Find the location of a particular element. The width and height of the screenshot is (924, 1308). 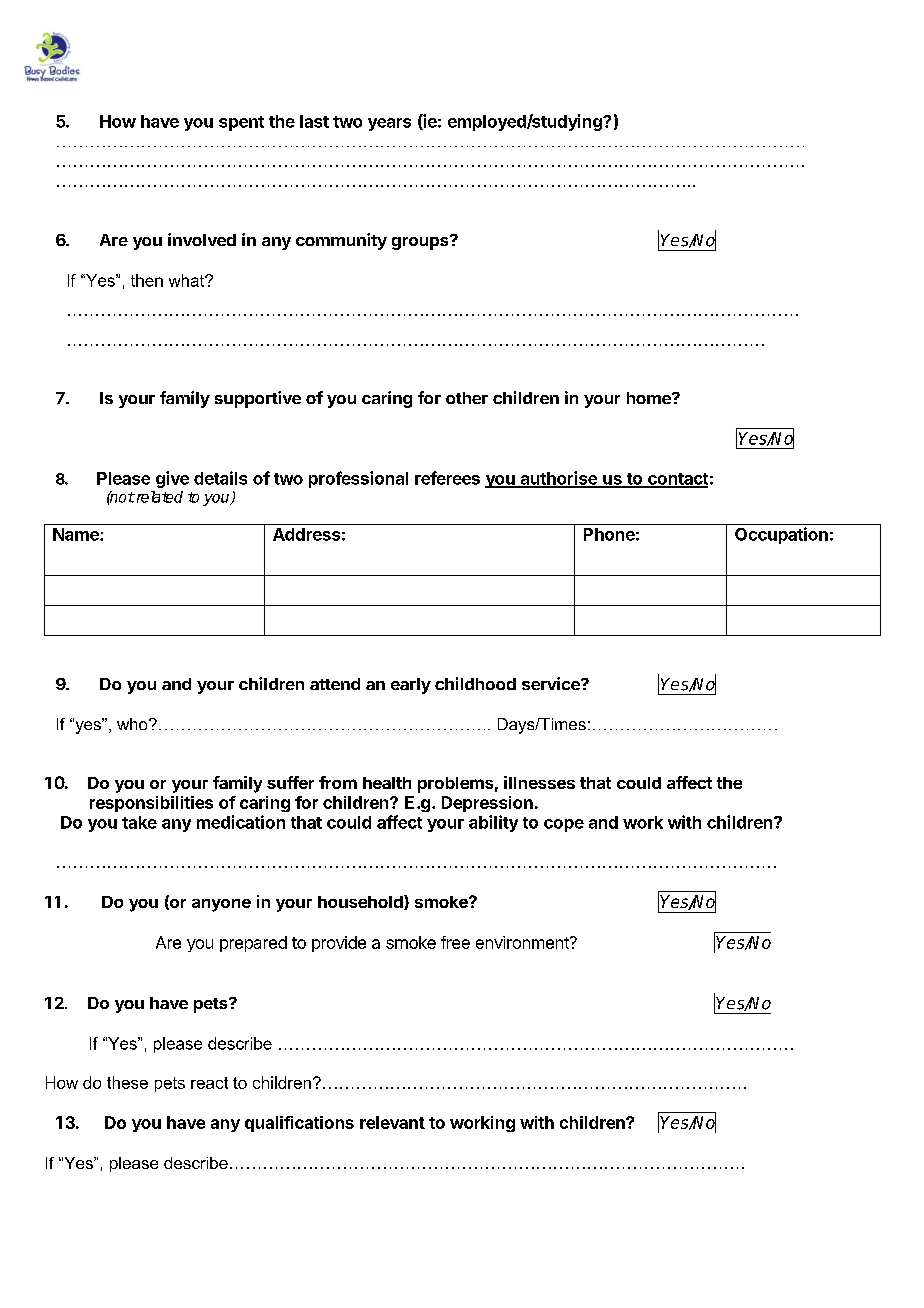

Depression is located at coordinates (487, 804).
